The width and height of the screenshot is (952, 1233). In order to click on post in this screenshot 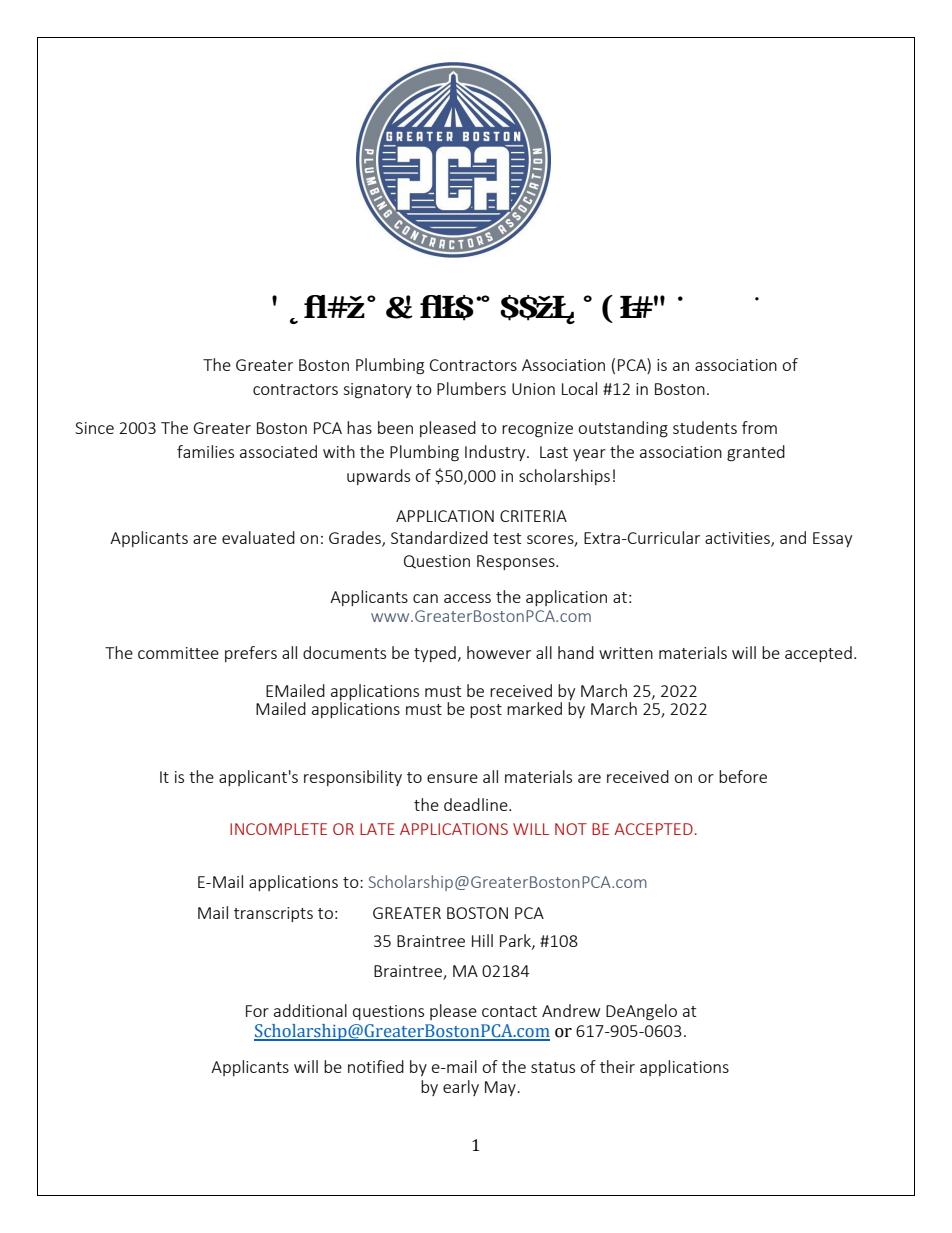, I will do `click(486, 711)`.
